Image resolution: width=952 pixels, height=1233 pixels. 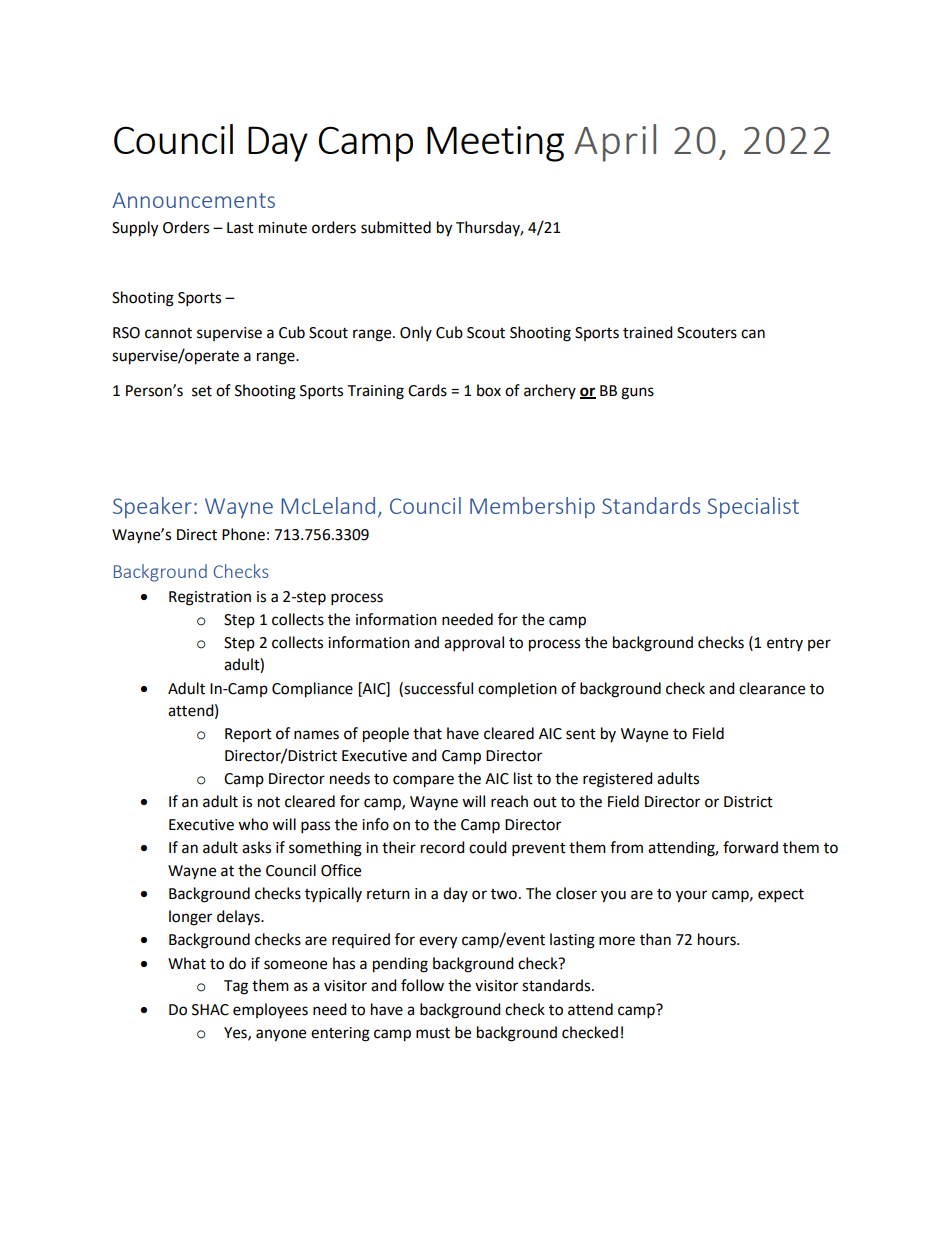 What do you see at coordinates (210, 598) in the page?
I see `Registration` at bounding box center [210, 598].
